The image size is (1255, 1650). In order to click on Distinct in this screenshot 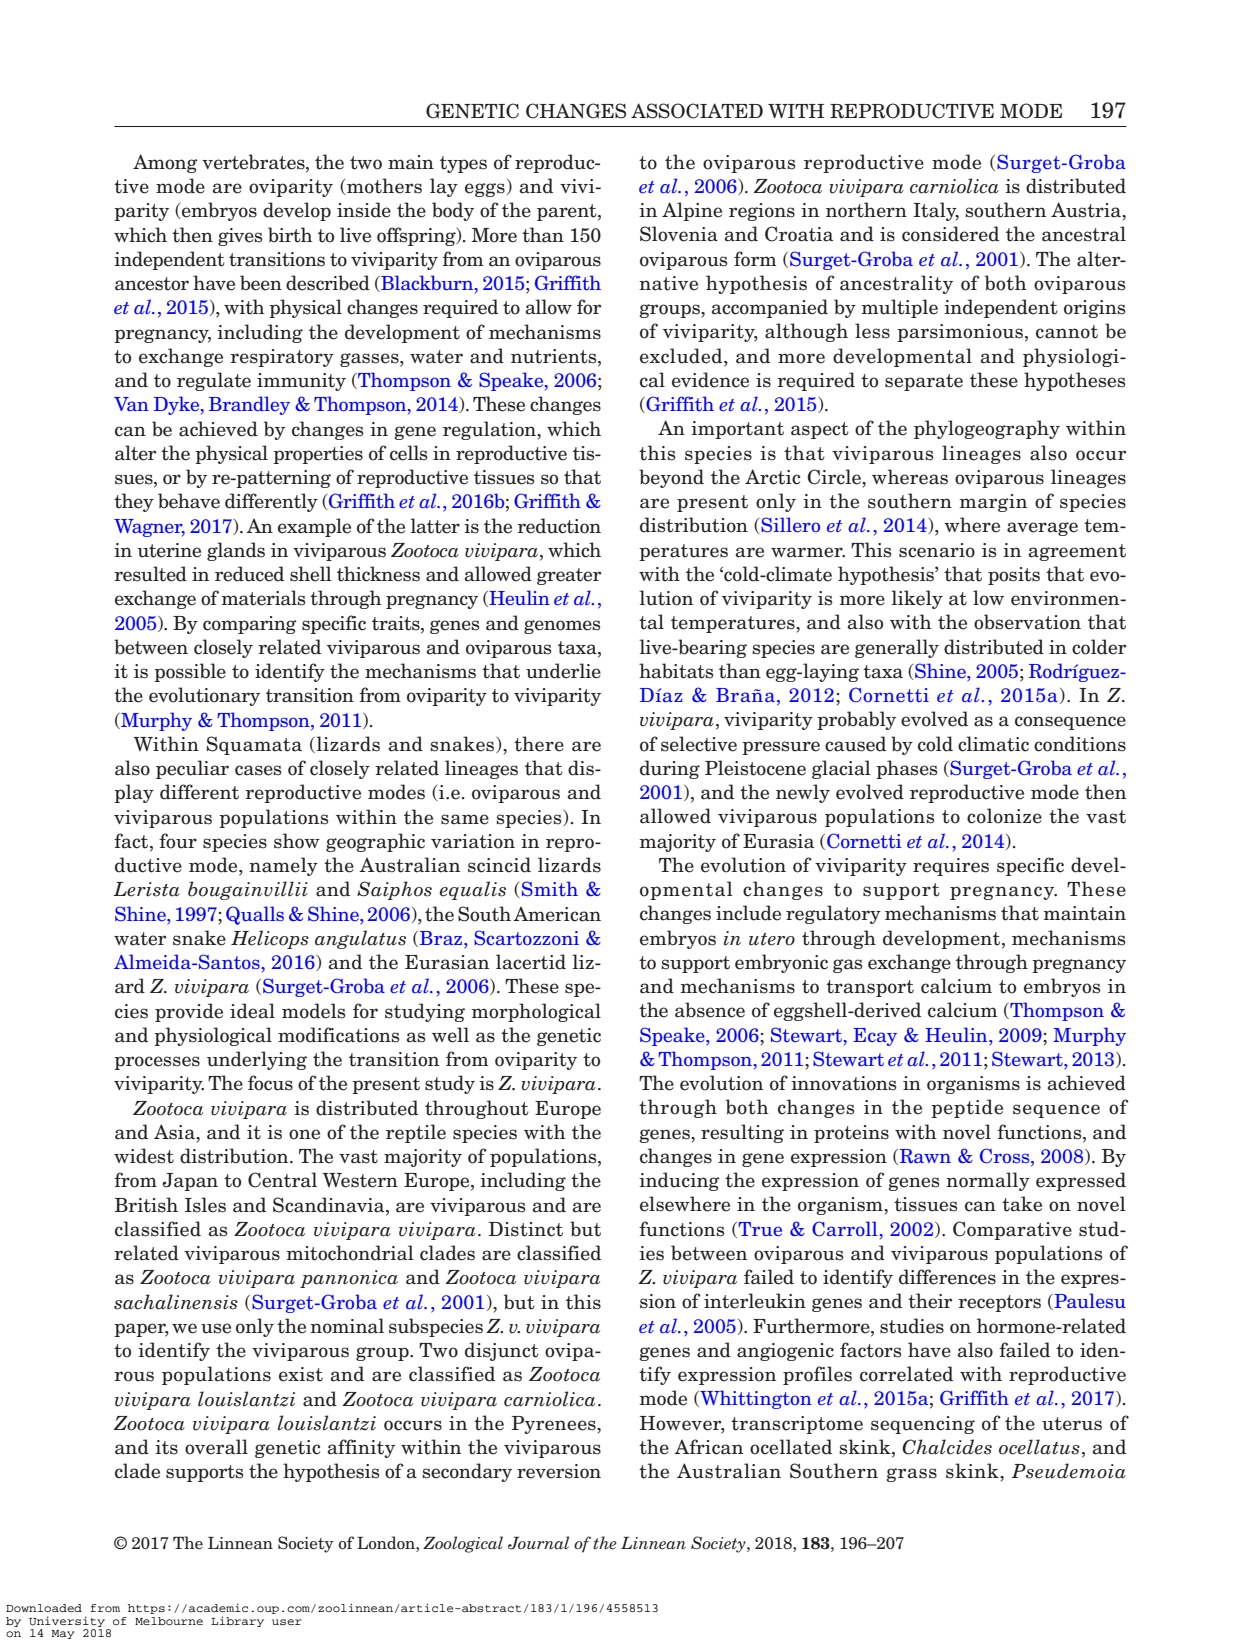, I will do `click(526, 1229)`.
